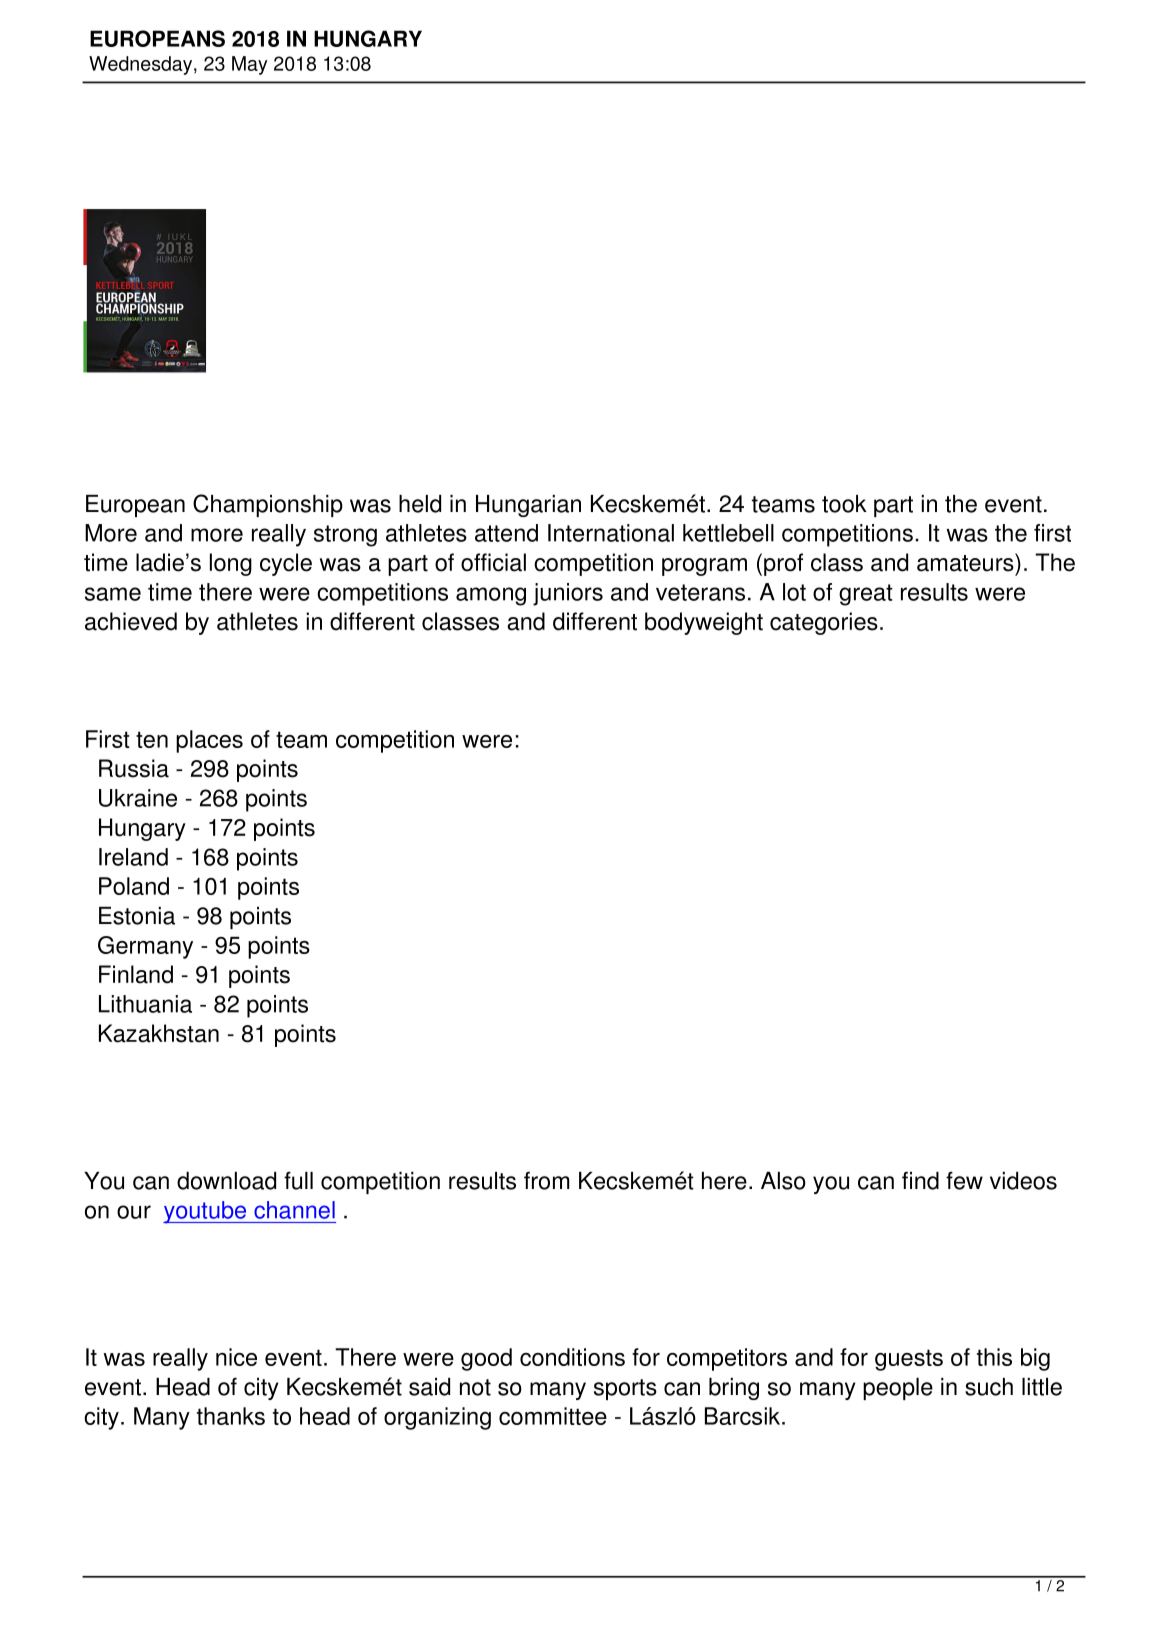 This screenshot has width=1168, height=1652. What do you see at coordinates (236, 1357) in the screenshot?
I see `nice` at bounding box center [236, 1357].
